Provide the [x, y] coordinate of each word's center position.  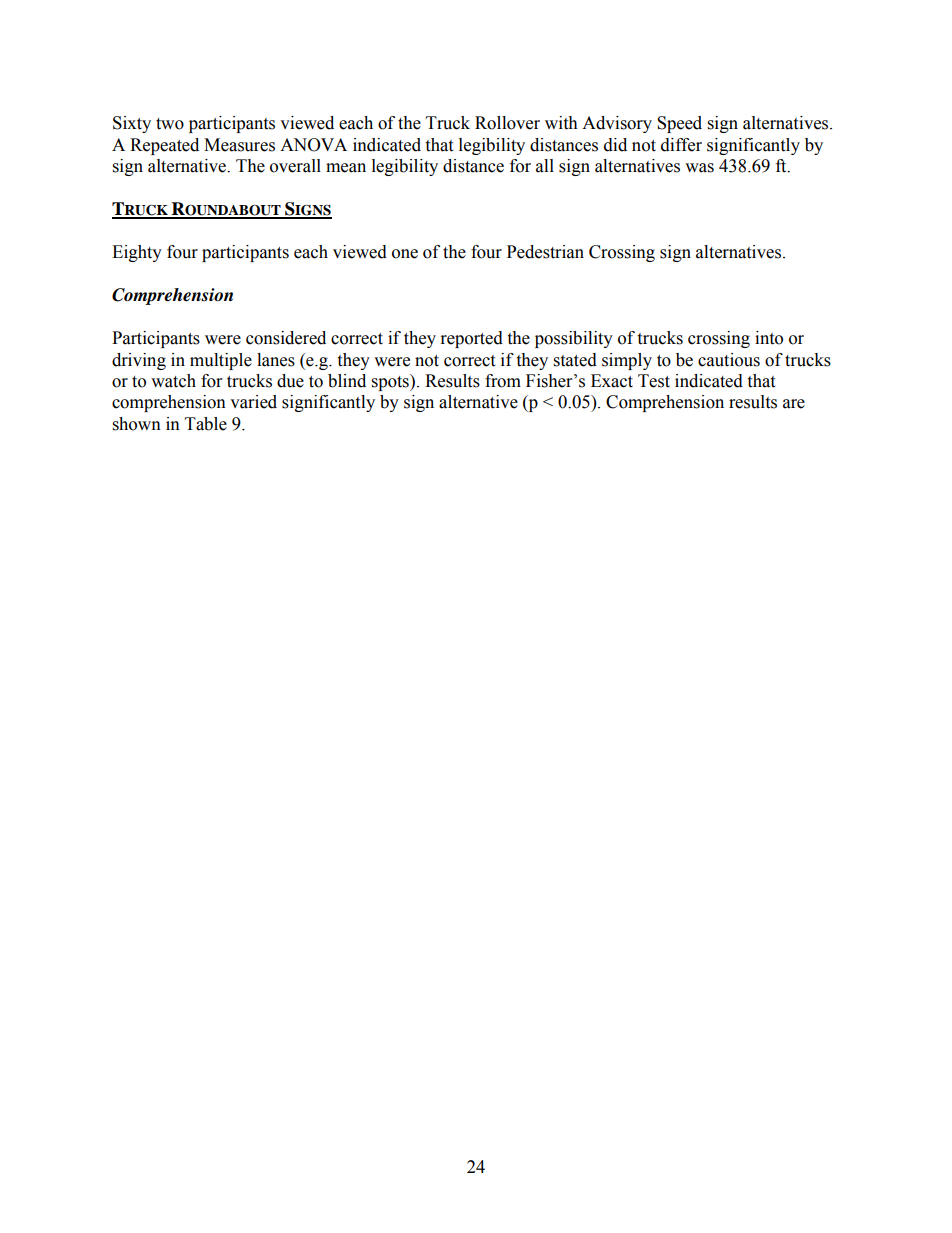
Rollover [507, 123]
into [769, 338]
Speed [679, 124]
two [170, 124]
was [699, 168]
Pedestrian [545, 252]
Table [206, 424]
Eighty [137, 253]
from [503, 381]
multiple [221, 361]
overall [295, 166]
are [794, 404]
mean [346, 168]
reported [472, 339]
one [405, 254]
